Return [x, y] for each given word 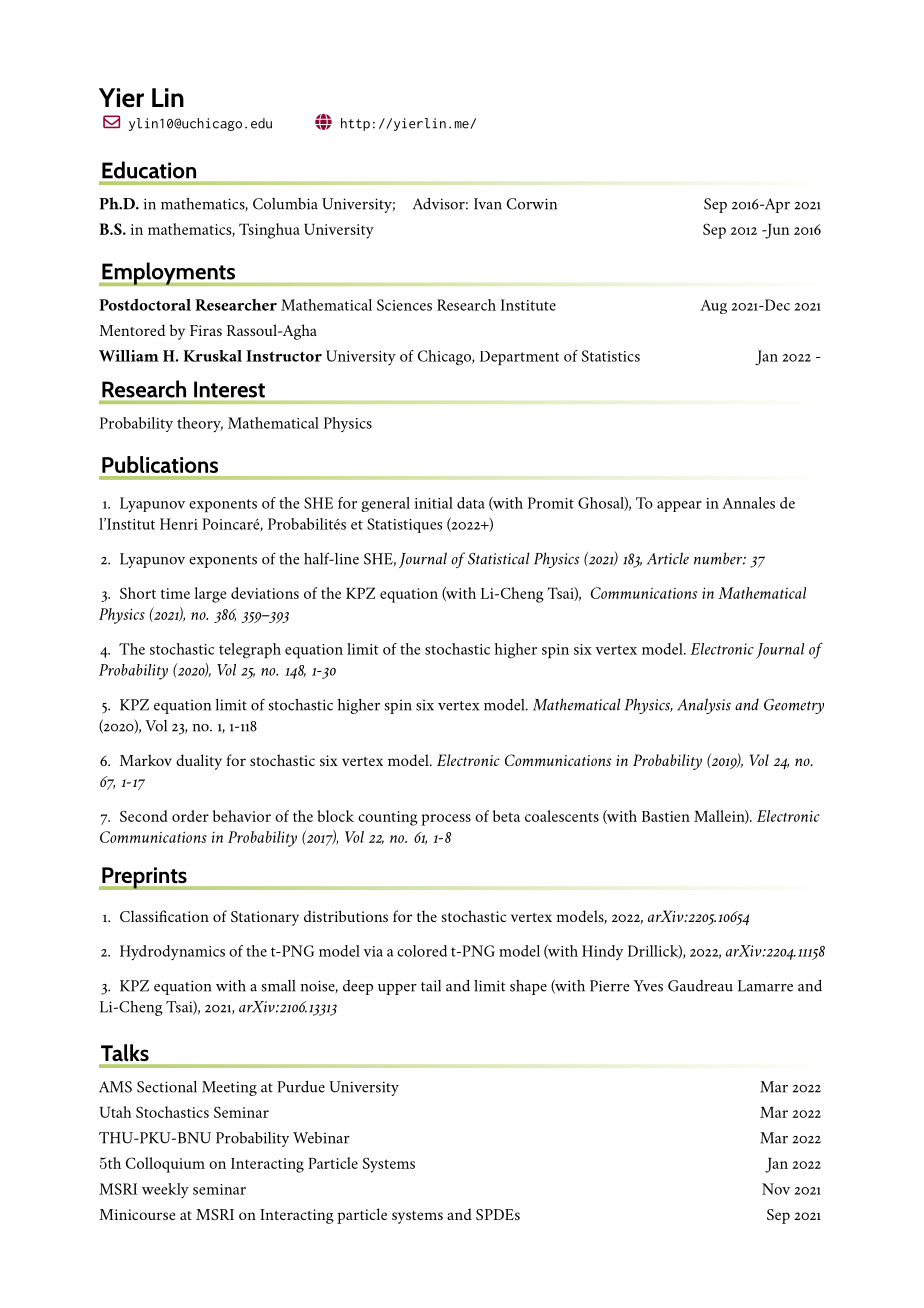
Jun [776, 231]
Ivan [488, 204]
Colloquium [165, 1165]
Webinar [321, 1138]
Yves [648, 986]
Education [149, 170]
